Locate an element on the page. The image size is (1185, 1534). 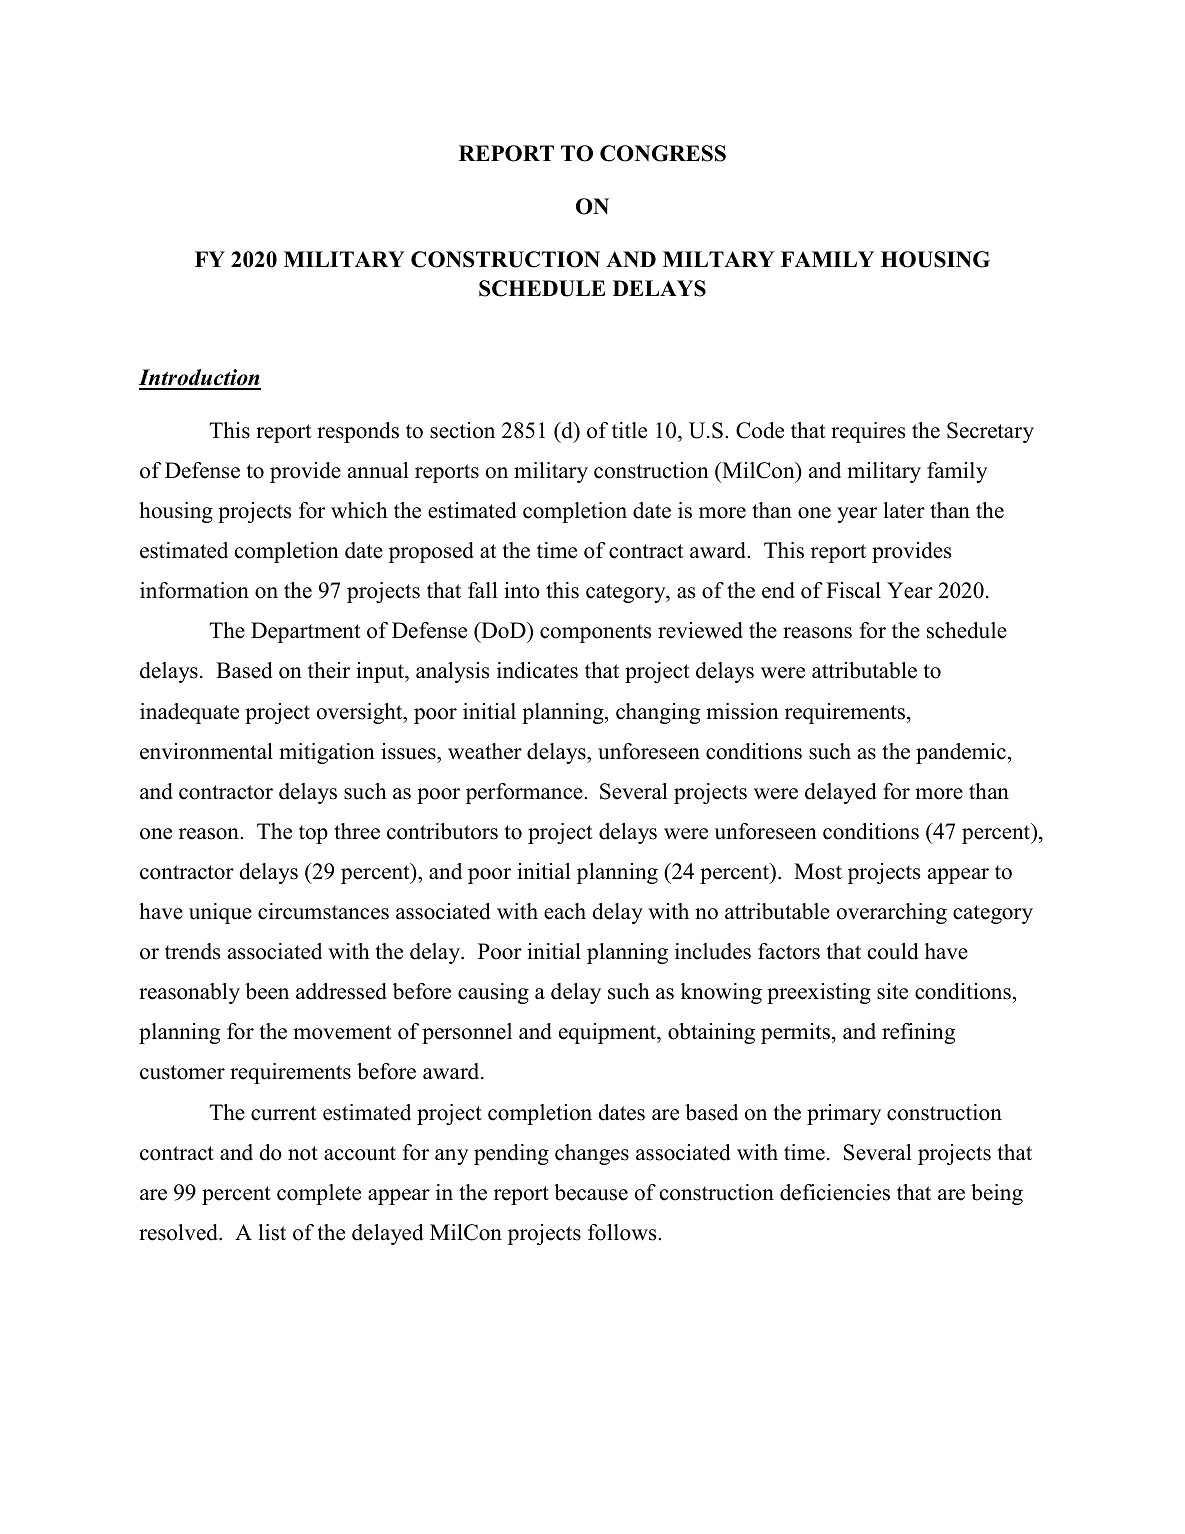
overarching is located at coordinates (892, 913).
